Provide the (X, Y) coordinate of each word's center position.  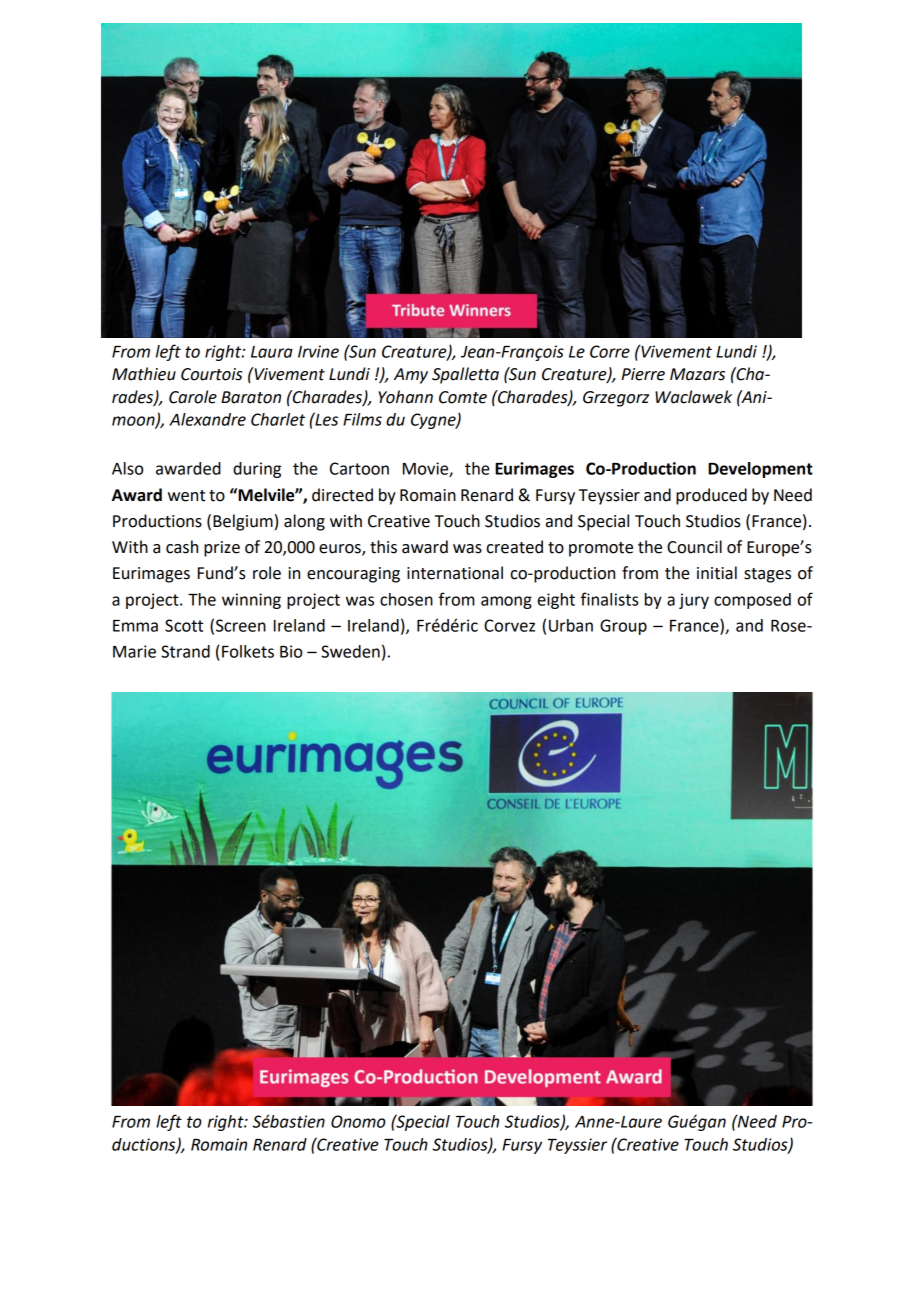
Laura (272, 352)
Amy (411, 376)
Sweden (350, 651)
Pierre (643, 374)
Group (623, 627)
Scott (184, 625)
